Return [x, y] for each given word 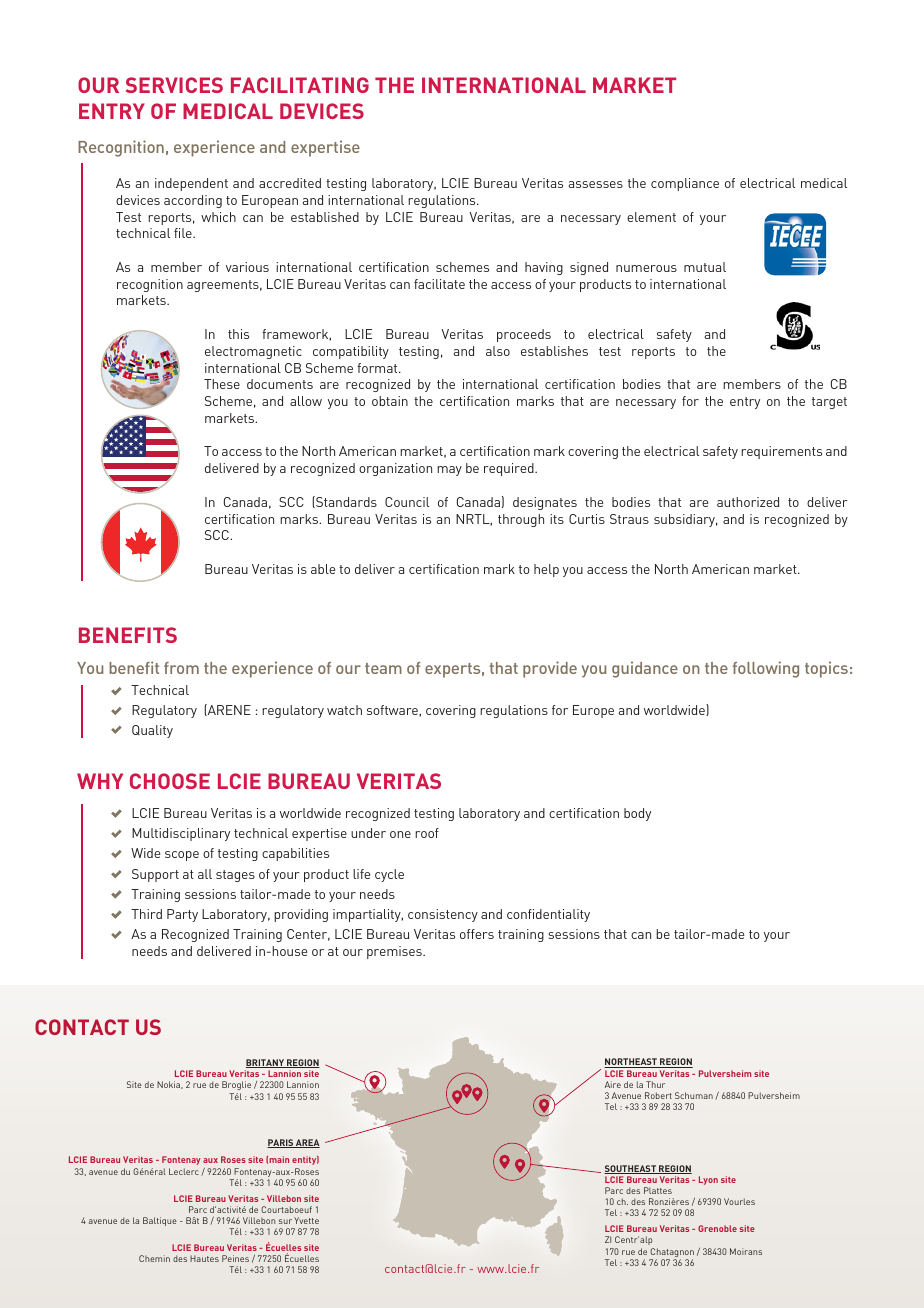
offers [477, 934]
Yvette [306, 1220]
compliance [685, 184]
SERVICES [174, 85]
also [498, 351]
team [383, 668]
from [181, 668]
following [766, 669]
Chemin [154, 1258]
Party [182, 915]
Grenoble [717, 1228]
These [222, 384]
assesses [596, 184]
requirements [781, 452]
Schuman [694, 1095]
